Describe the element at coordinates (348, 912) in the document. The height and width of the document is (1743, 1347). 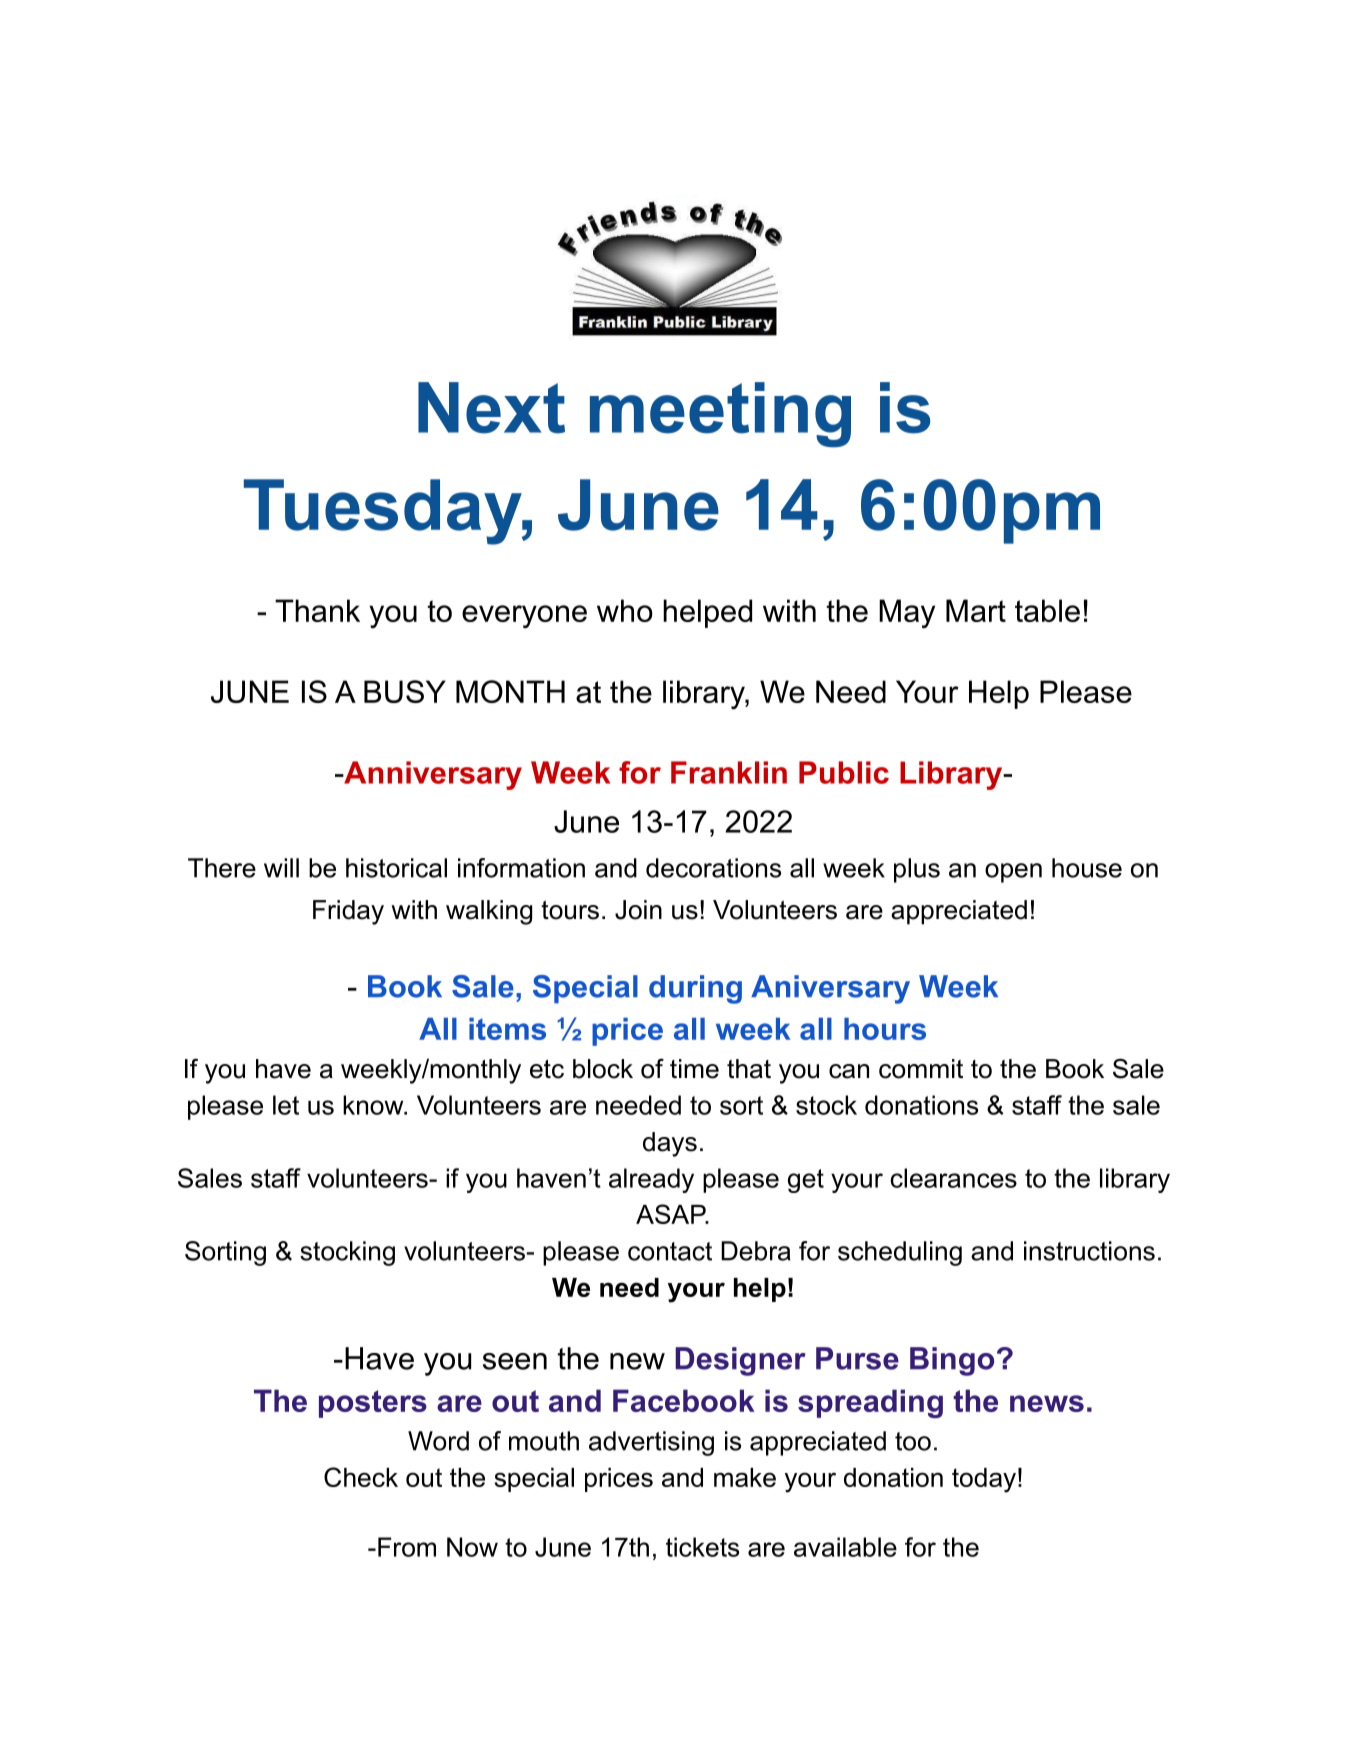
I see `Friday` at that location.
